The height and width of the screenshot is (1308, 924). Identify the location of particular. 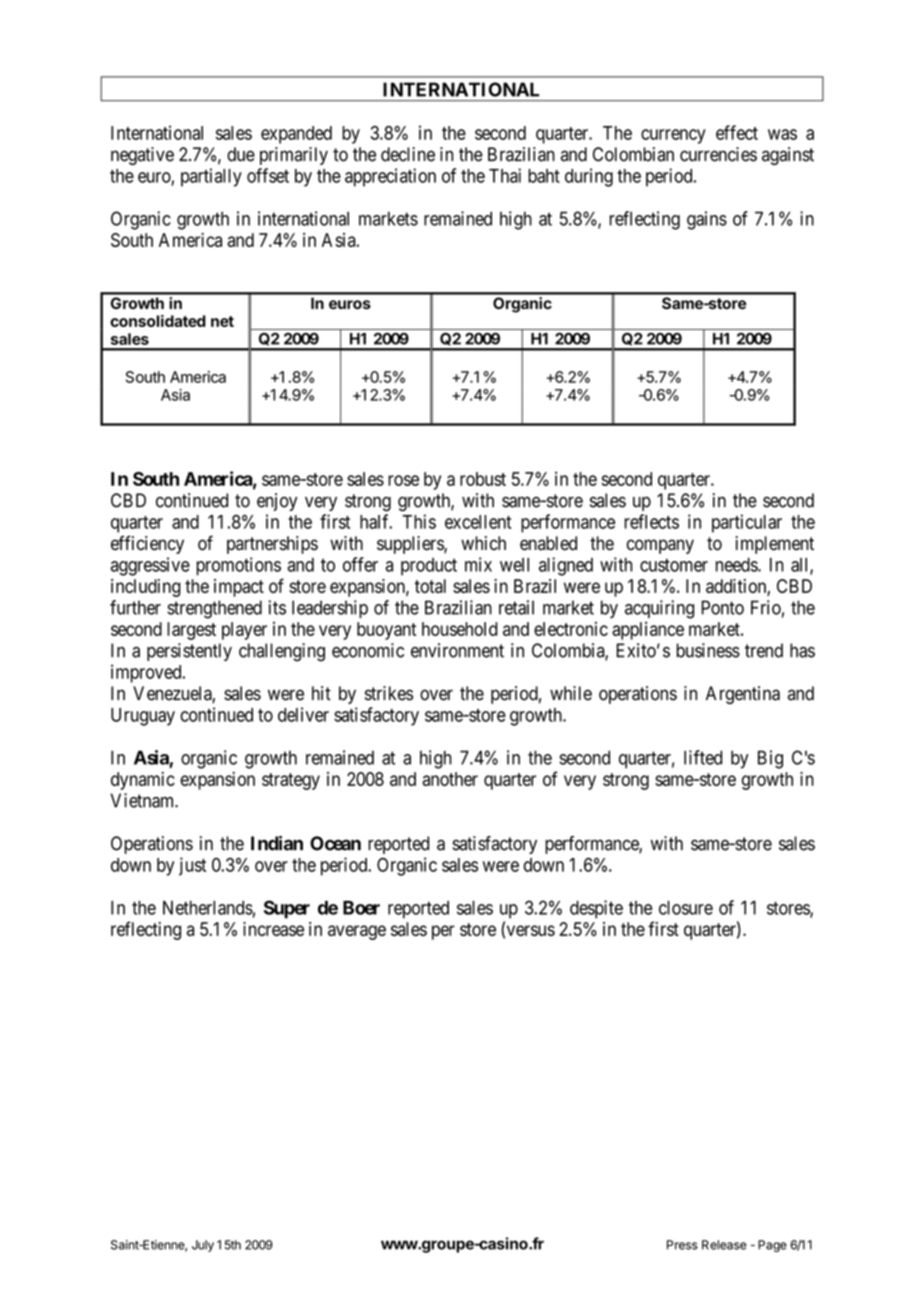
(747, 523).
